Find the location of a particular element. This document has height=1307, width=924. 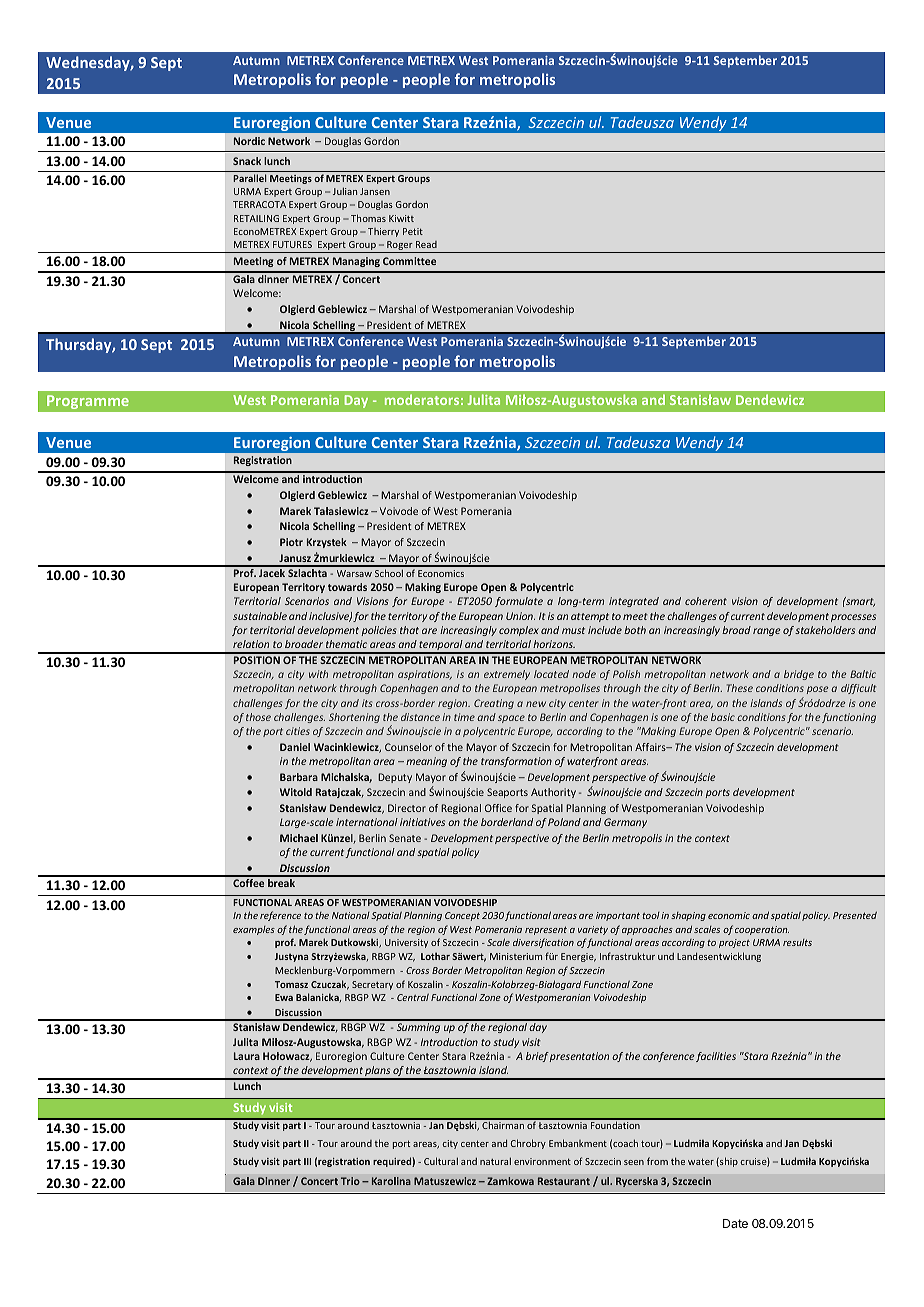

represent is located at coordinates (546, 930).
